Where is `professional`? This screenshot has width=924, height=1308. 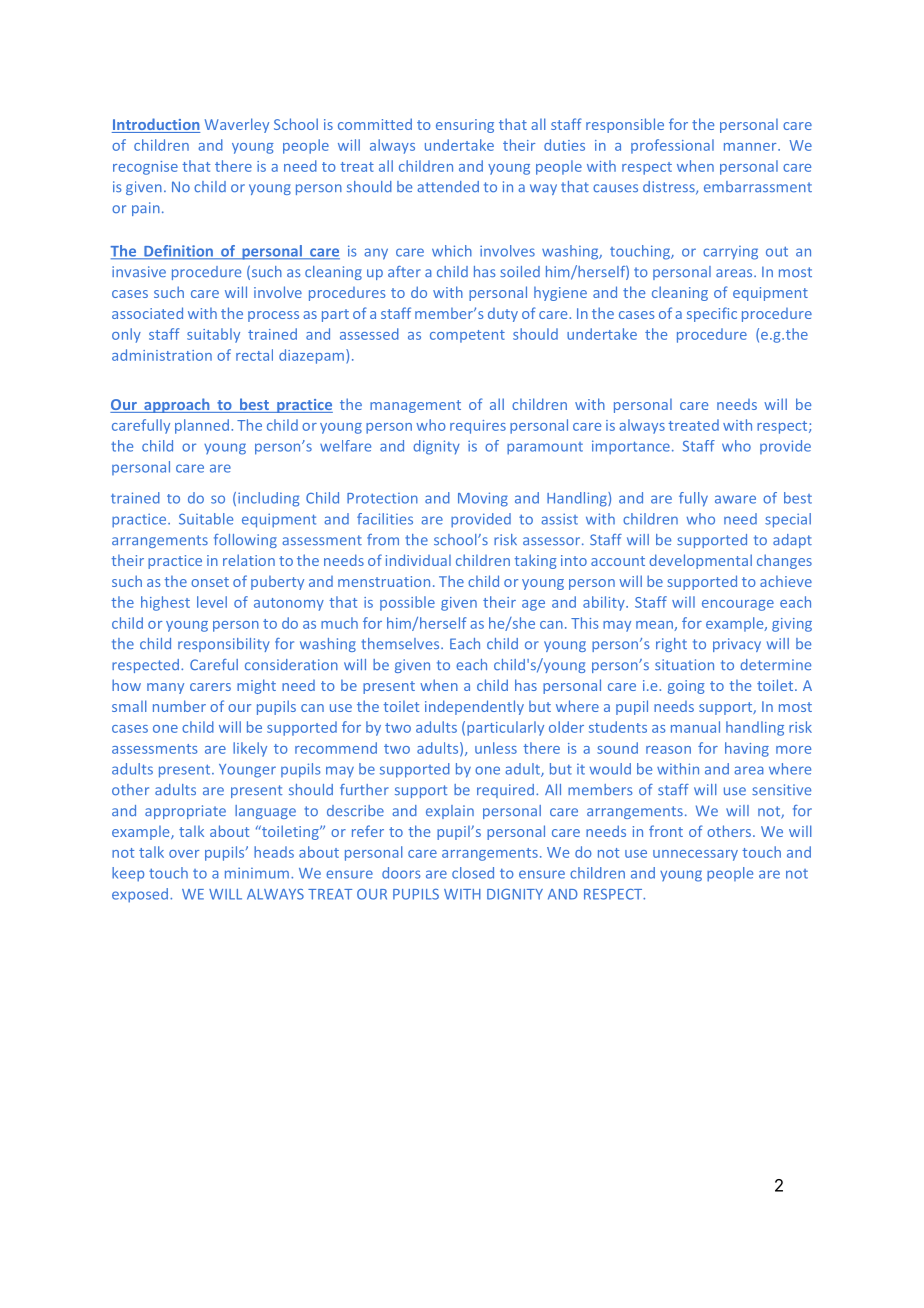
professional is located at coordinates (672, 146).
